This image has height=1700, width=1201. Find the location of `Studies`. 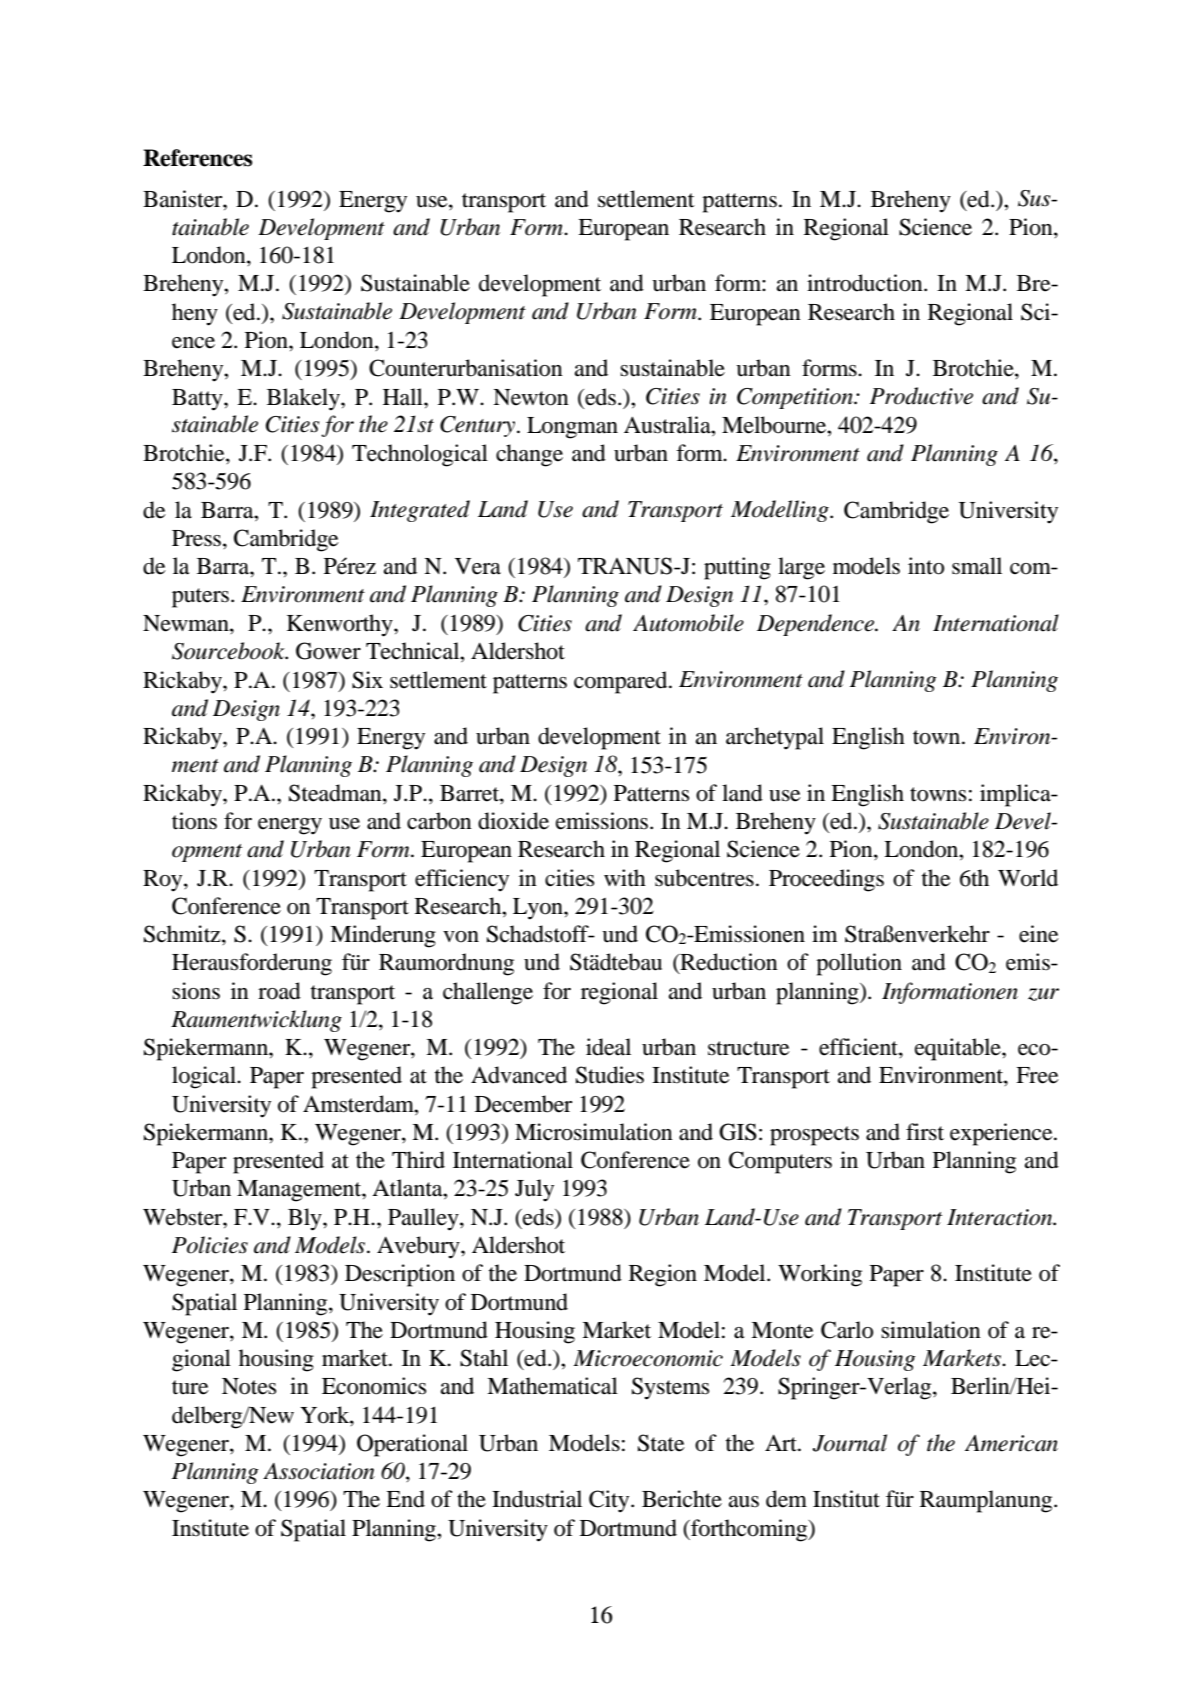

Studies is located at coordinates (610, 1075).
